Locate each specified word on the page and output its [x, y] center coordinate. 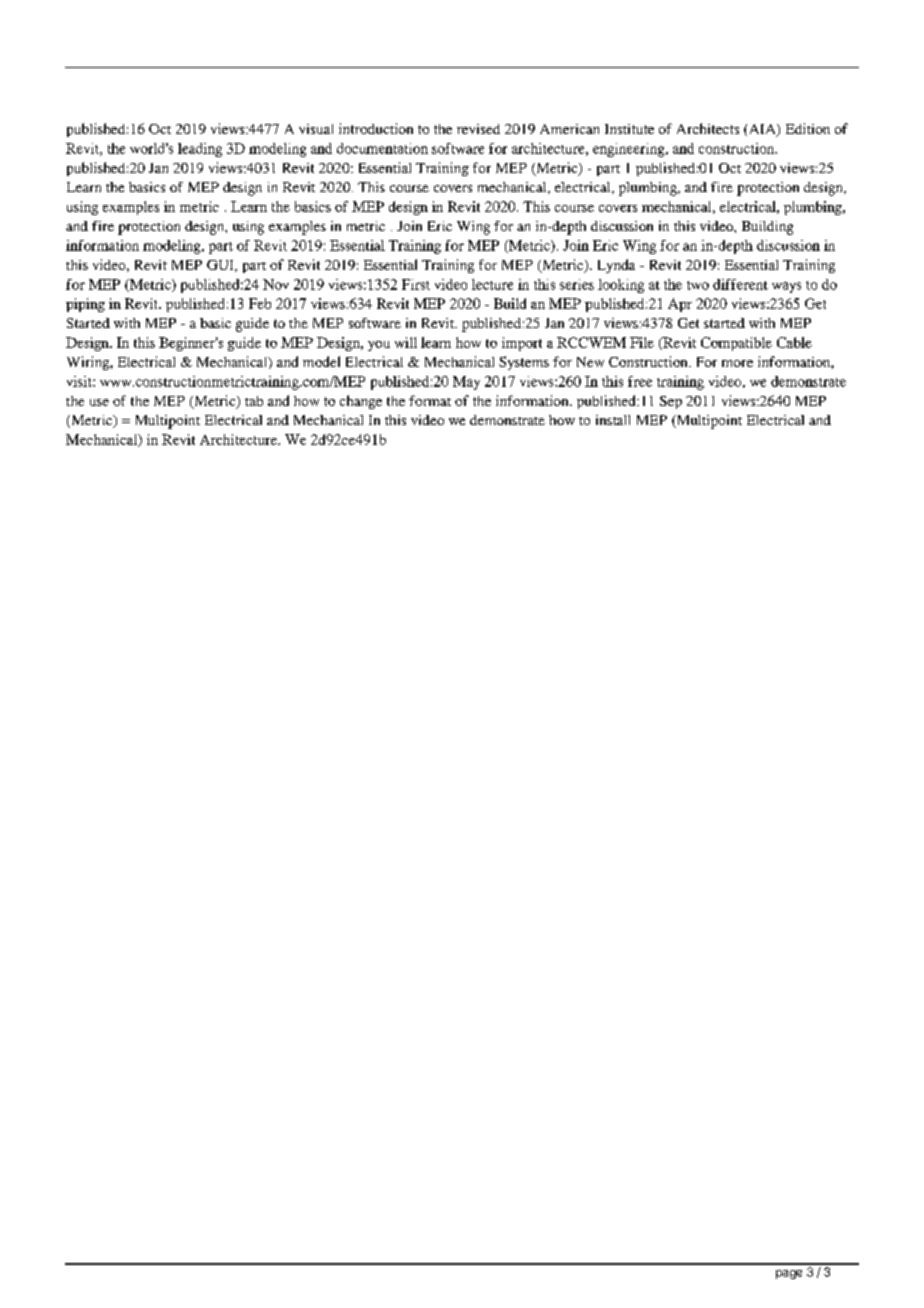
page [789, 1274]
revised [478, 129]
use [99, 402]
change [361, 402]
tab [254, 401]
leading [200, 150]
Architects [708, 128]
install [613, 420]
